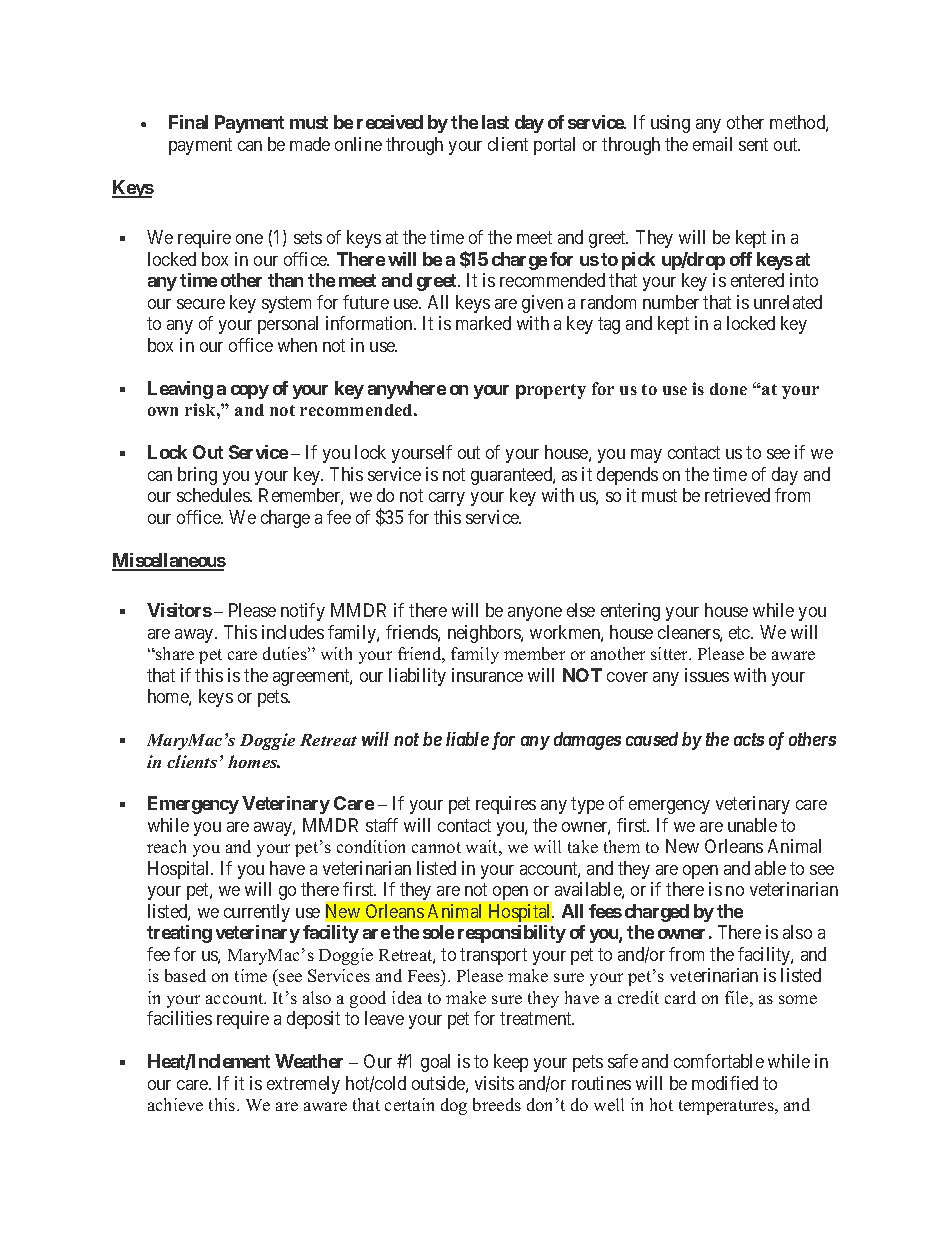 The width and height of the screenshot is (952, 1233). What do you see at coordinates (214, 495) in the screenshot?
I see `schedules` at bounding box center [214, 495].
